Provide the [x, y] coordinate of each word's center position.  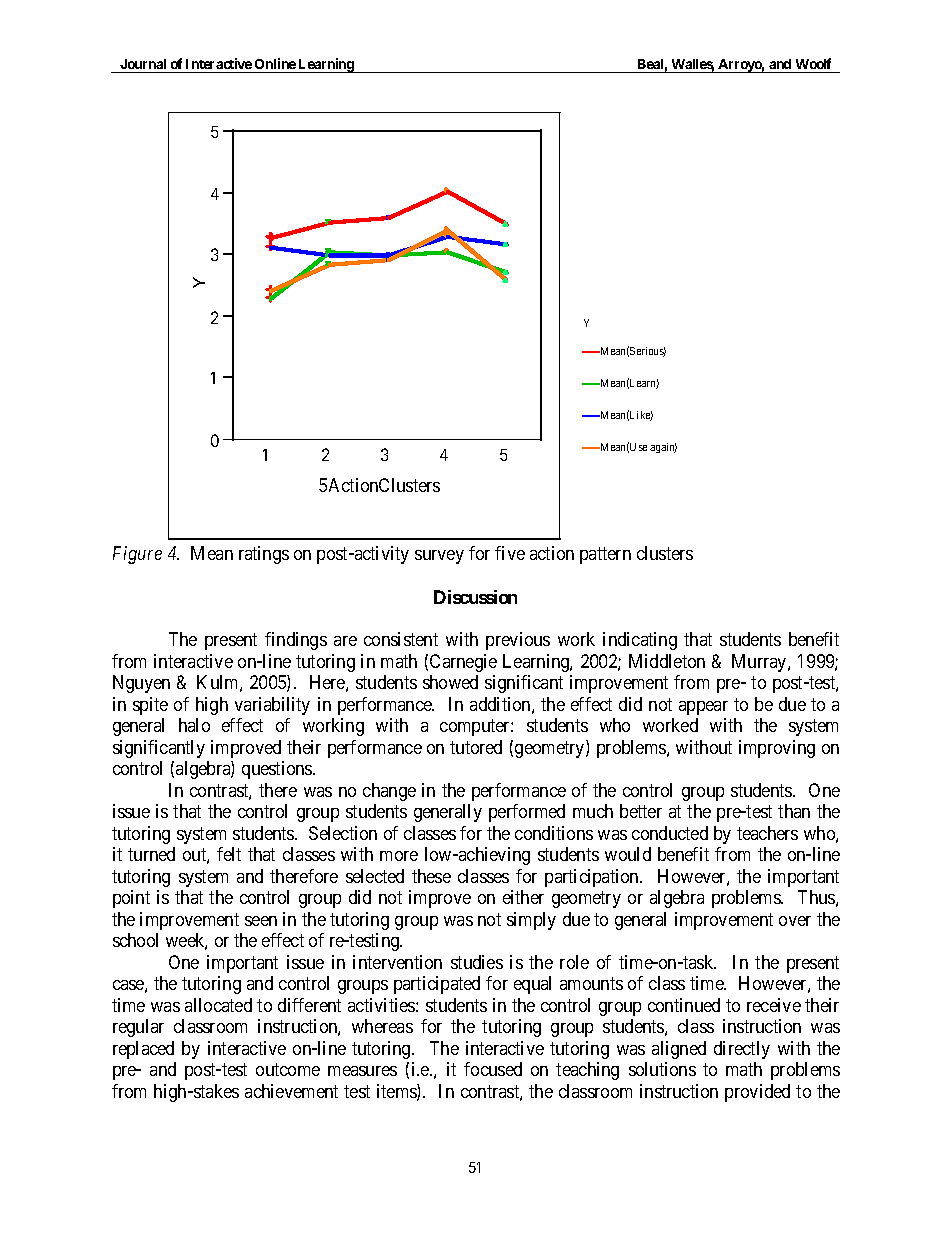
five [510, 553]
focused [493, 1069]
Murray [760, 663]
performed [527, 813]
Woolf [813, 63]
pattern [605, 556]
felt [229, 854]
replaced [143, 1050]
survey [439, 557]
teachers [767, 833]
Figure [137, 555]
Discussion [475, 597]
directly [742, 1050]
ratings [264, 555]
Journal [143, 64]
